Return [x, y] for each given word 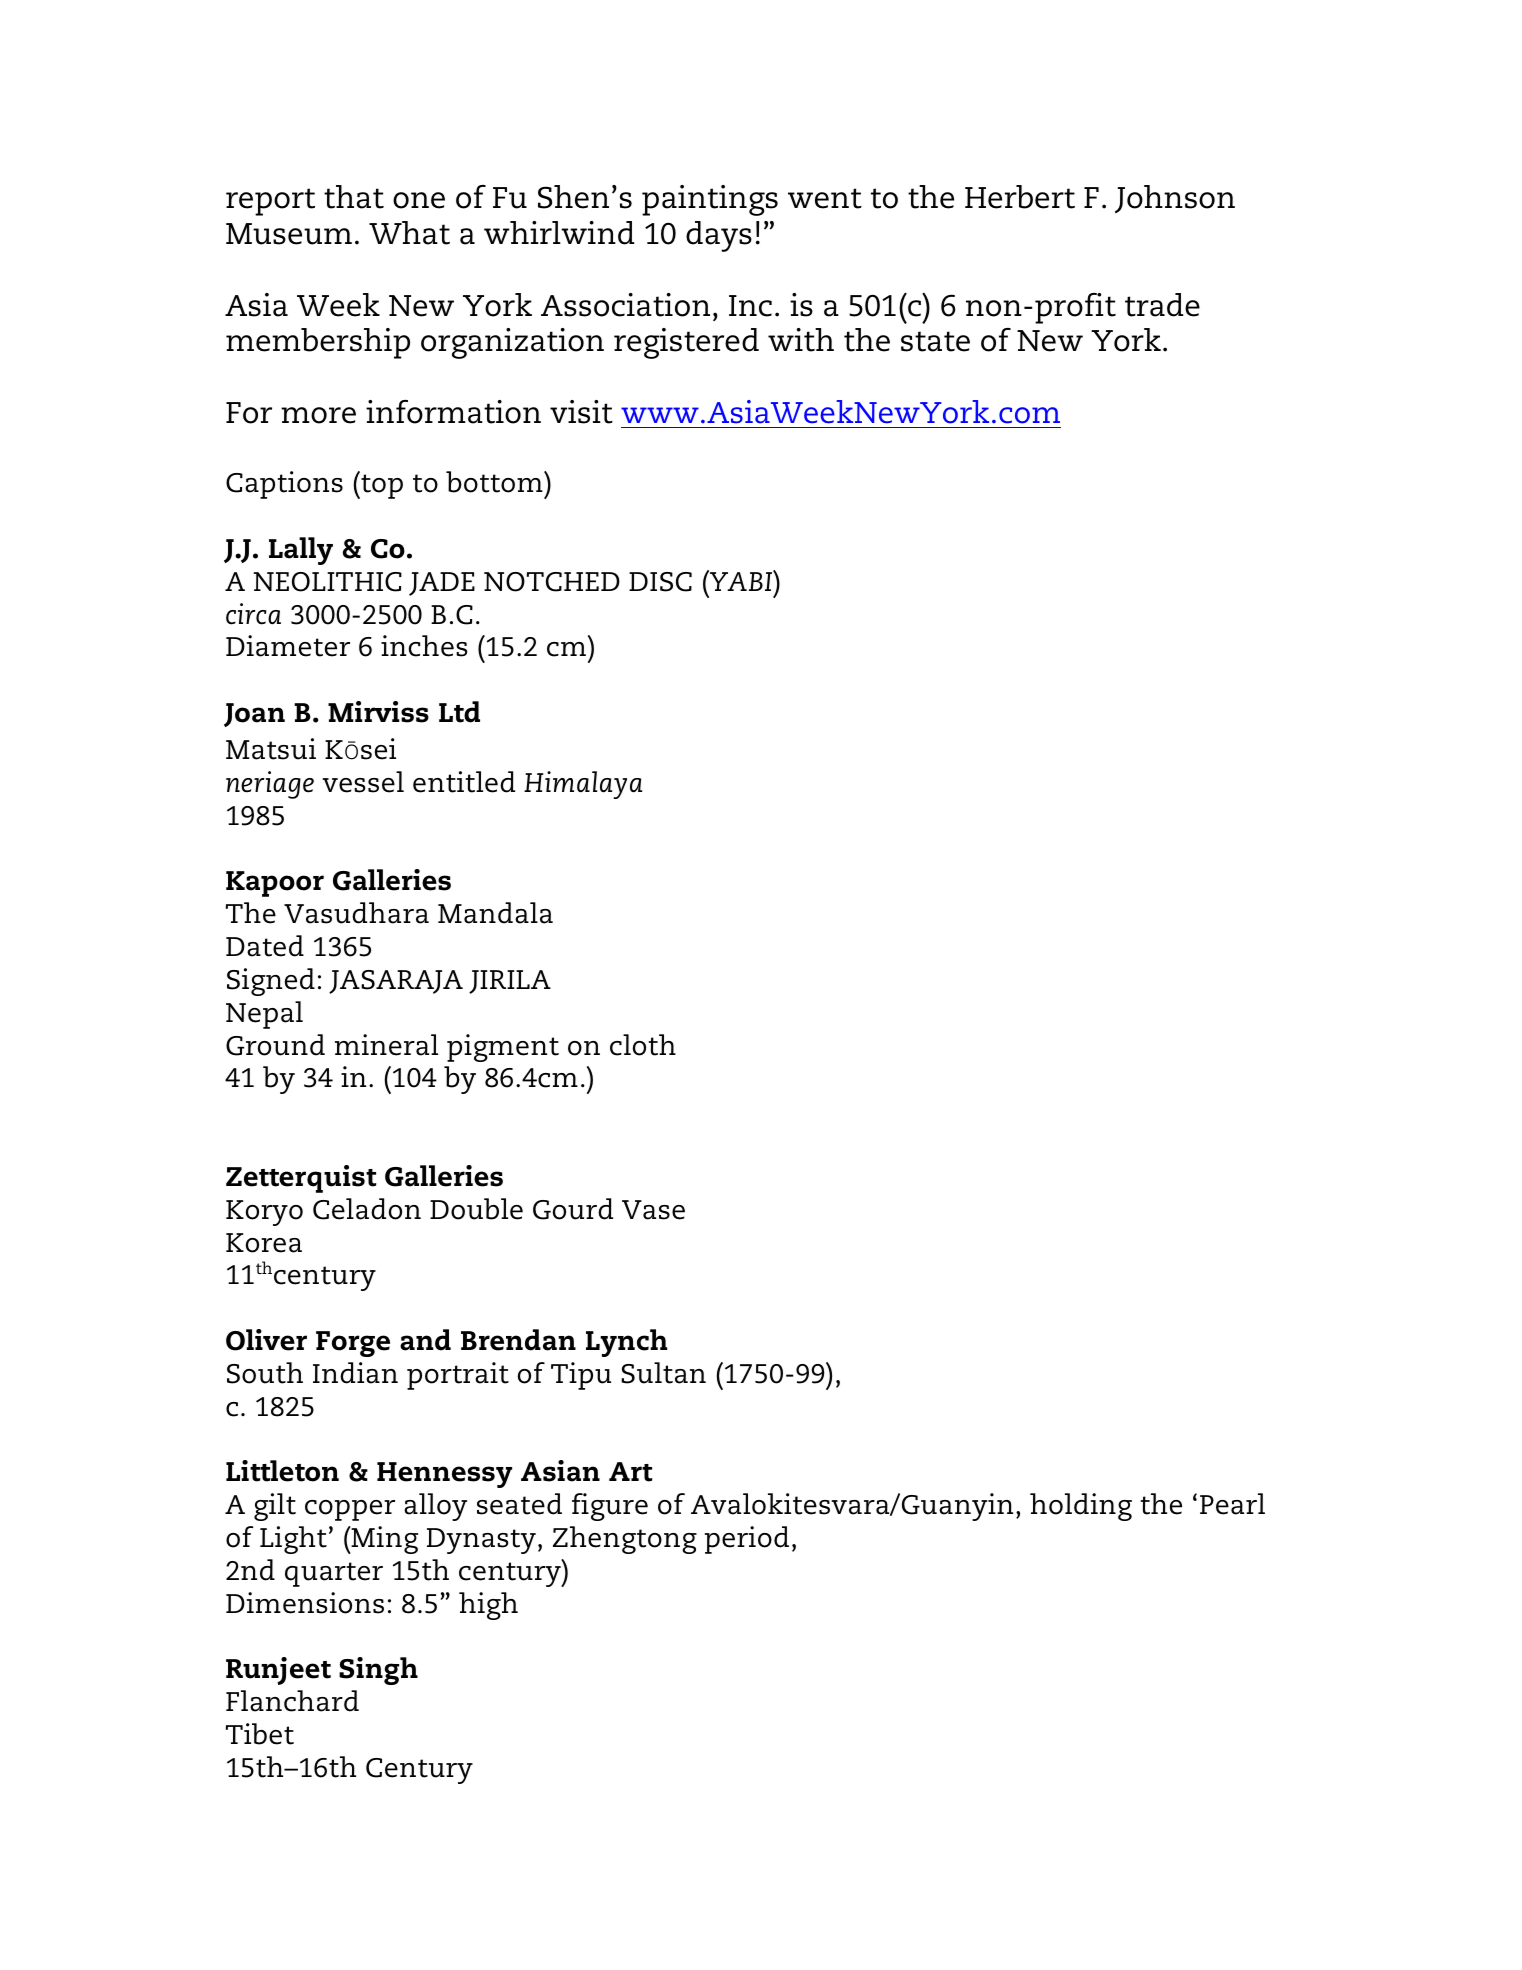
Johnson [1175, 199]
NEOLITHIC [328, 582]
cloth [643, 1045]
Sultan [663, 1373]
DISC [660, 582]
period [747, 1540]
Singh [378, 1671]
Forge [353, 1344]
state [935, 341]
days [719, 236]
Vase [653, 1210]
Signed [271, 982]
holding [1081, 1507]
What [409, 233]
